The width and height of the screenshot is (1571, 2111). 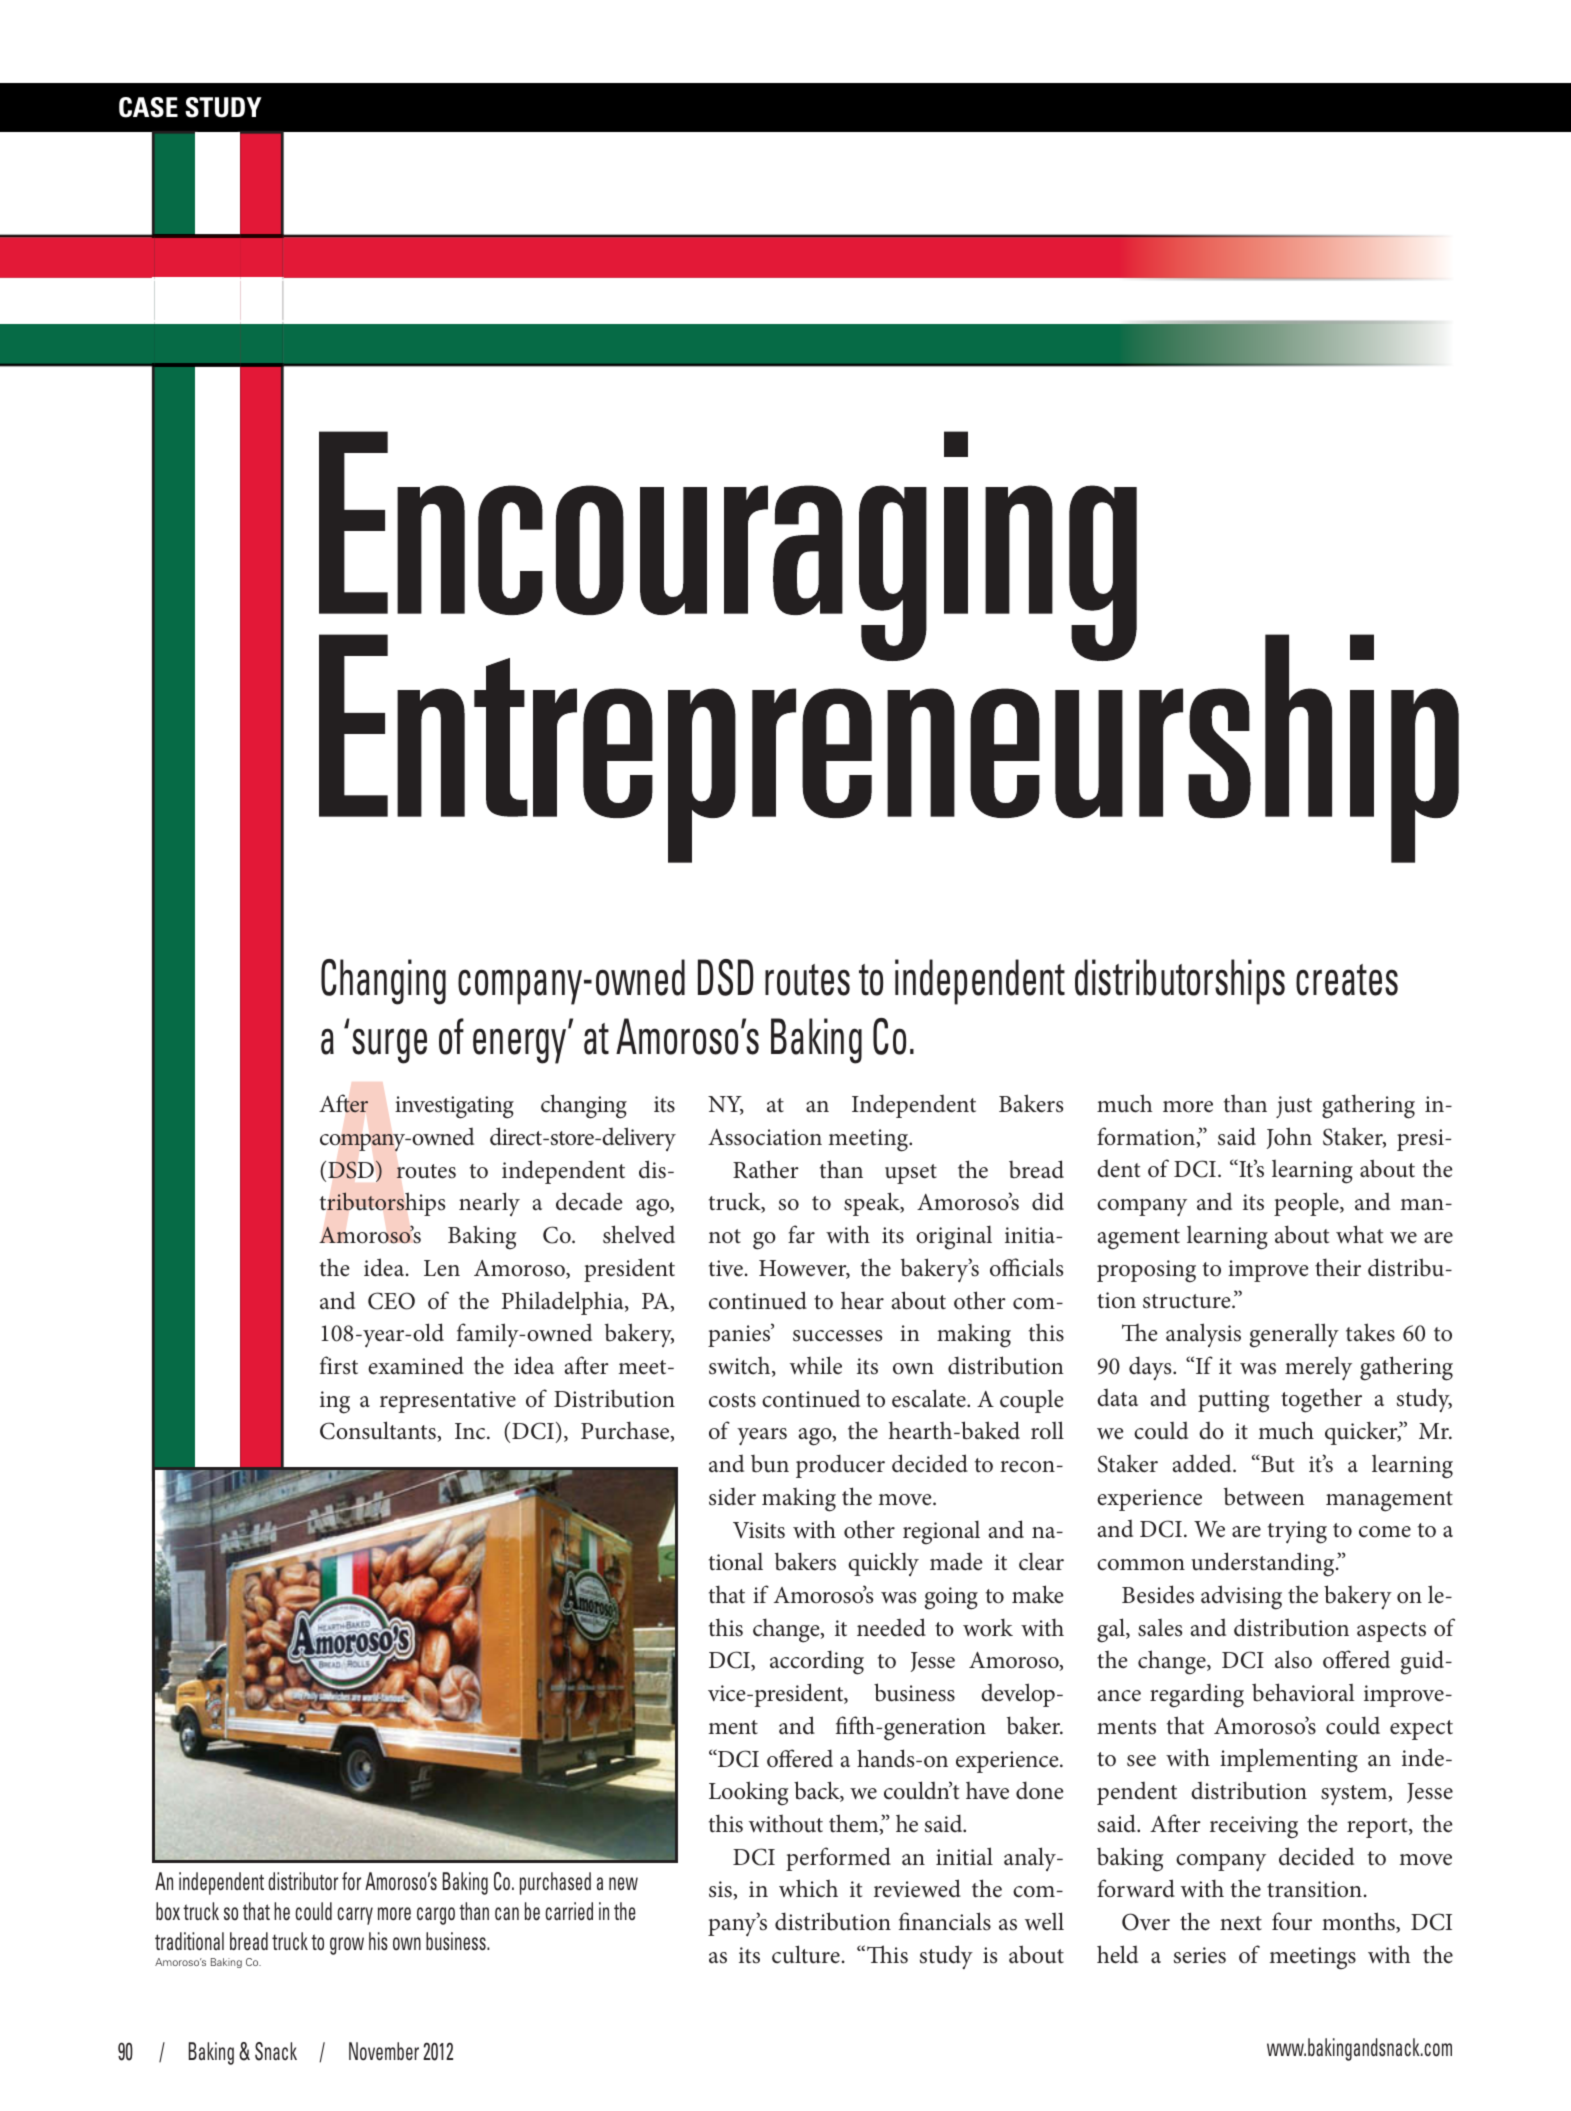 I want to click on just, so click(x=1294, y=1107).
